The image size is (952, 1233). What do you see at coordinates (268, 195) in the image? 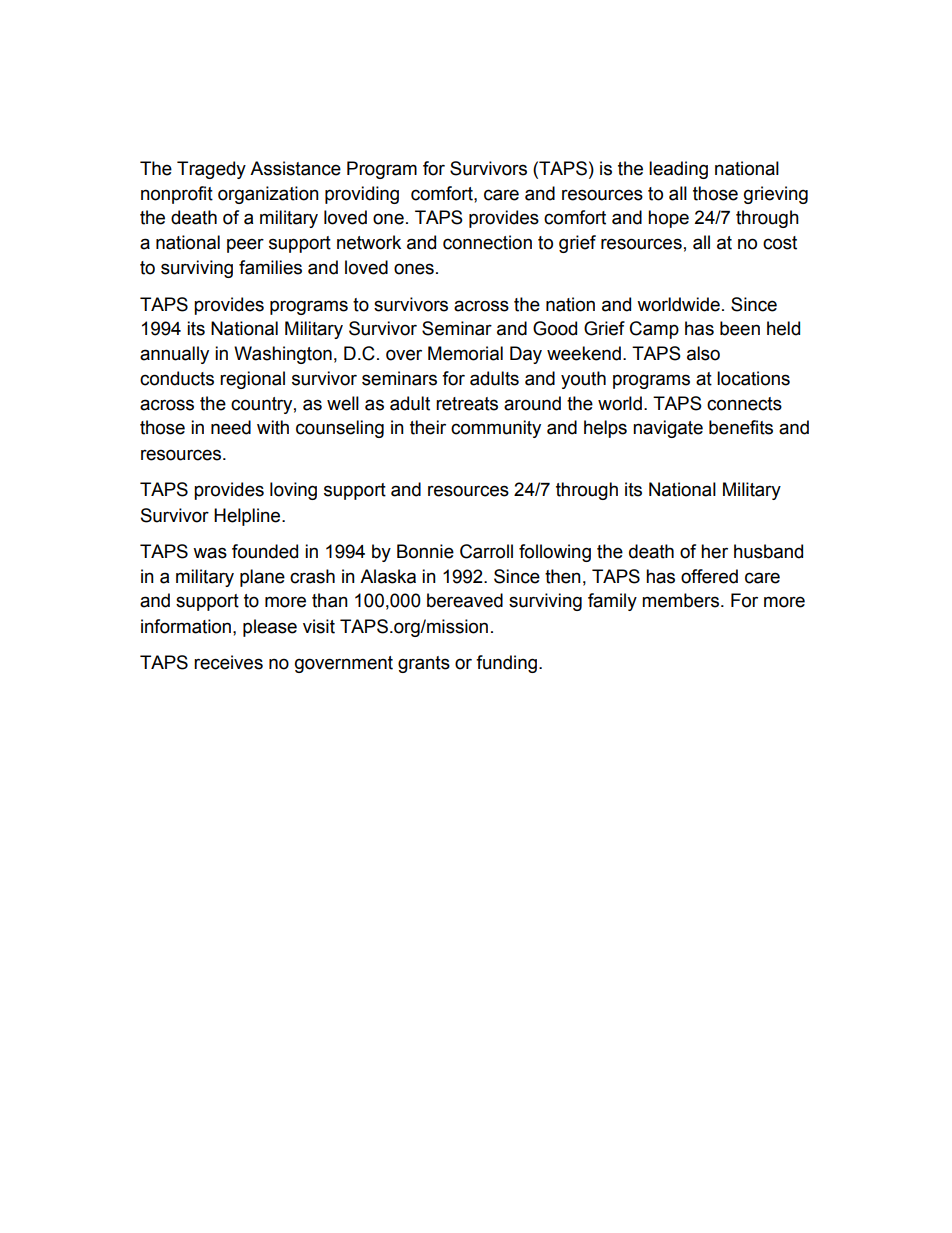
I see `organization` at bounding box center [268, 195].
